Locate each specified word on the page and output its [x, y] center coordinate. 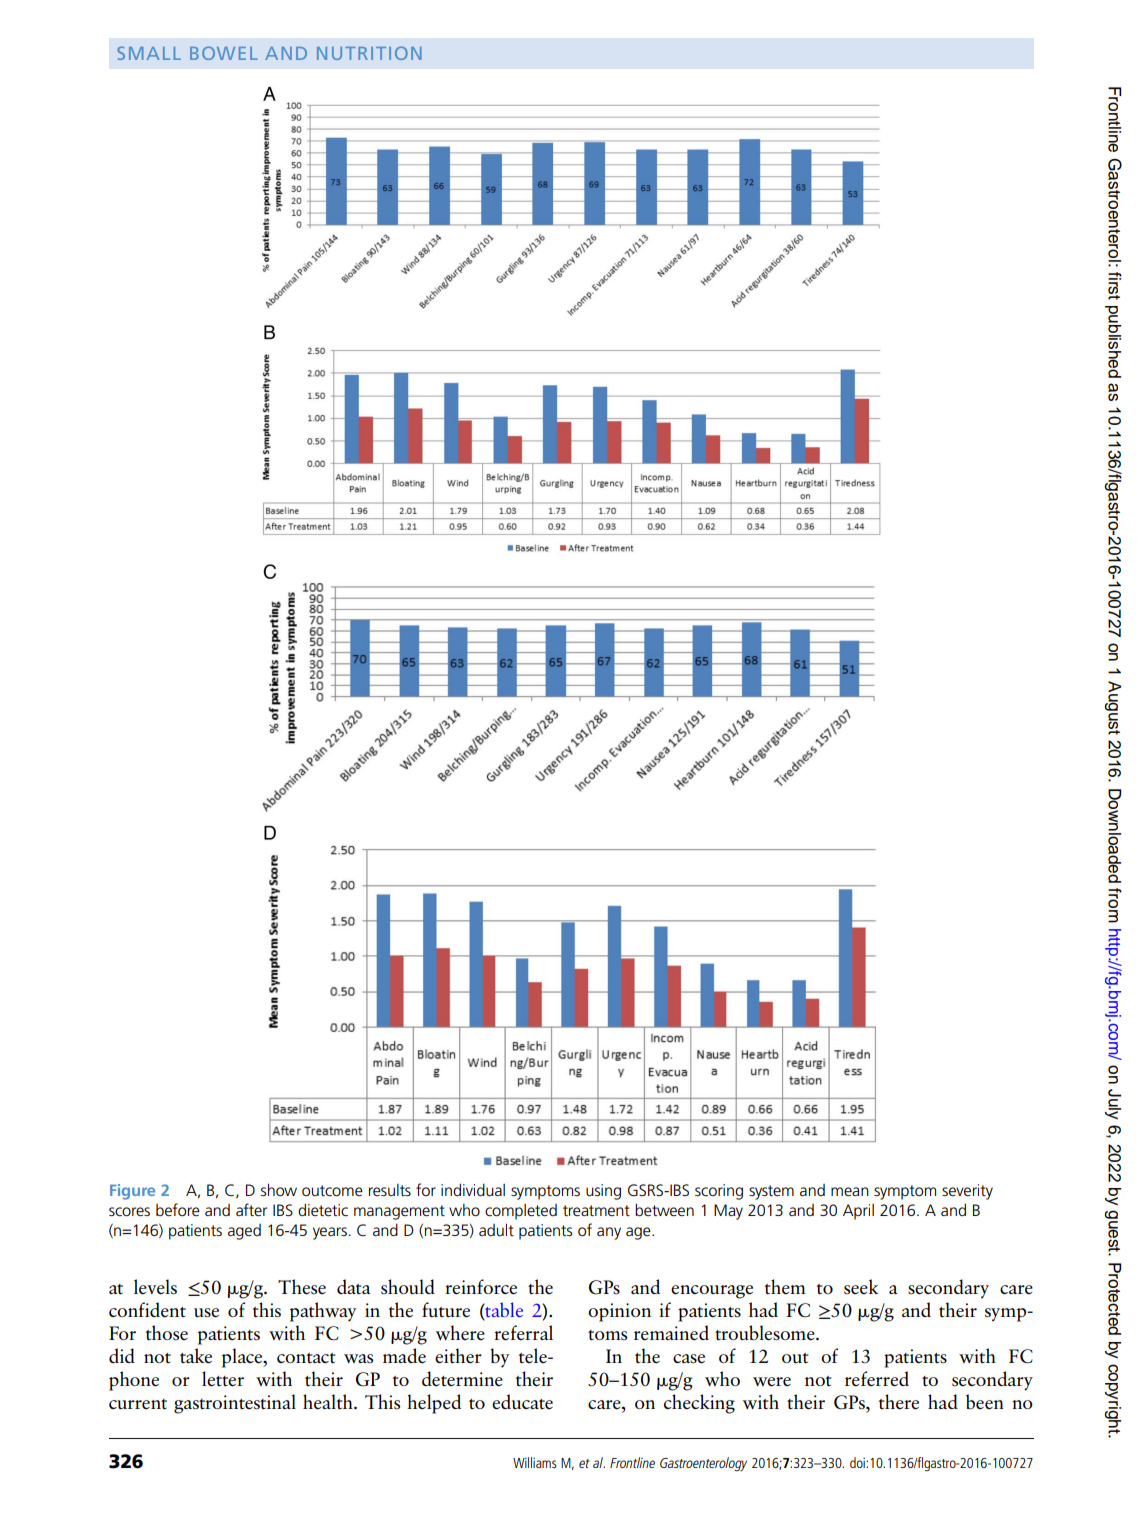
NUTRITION [369, 53]
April [858, 1212]
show [279, 1189]
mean [850, 1191]
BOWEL [224, 53]
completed [521, 1212]
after [251, 1209]
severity [967, 1192]
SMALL [149, 53]
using [603, 1192]
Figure [132, 1192]
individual [473, 1189]
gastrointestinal [235, 1404]
